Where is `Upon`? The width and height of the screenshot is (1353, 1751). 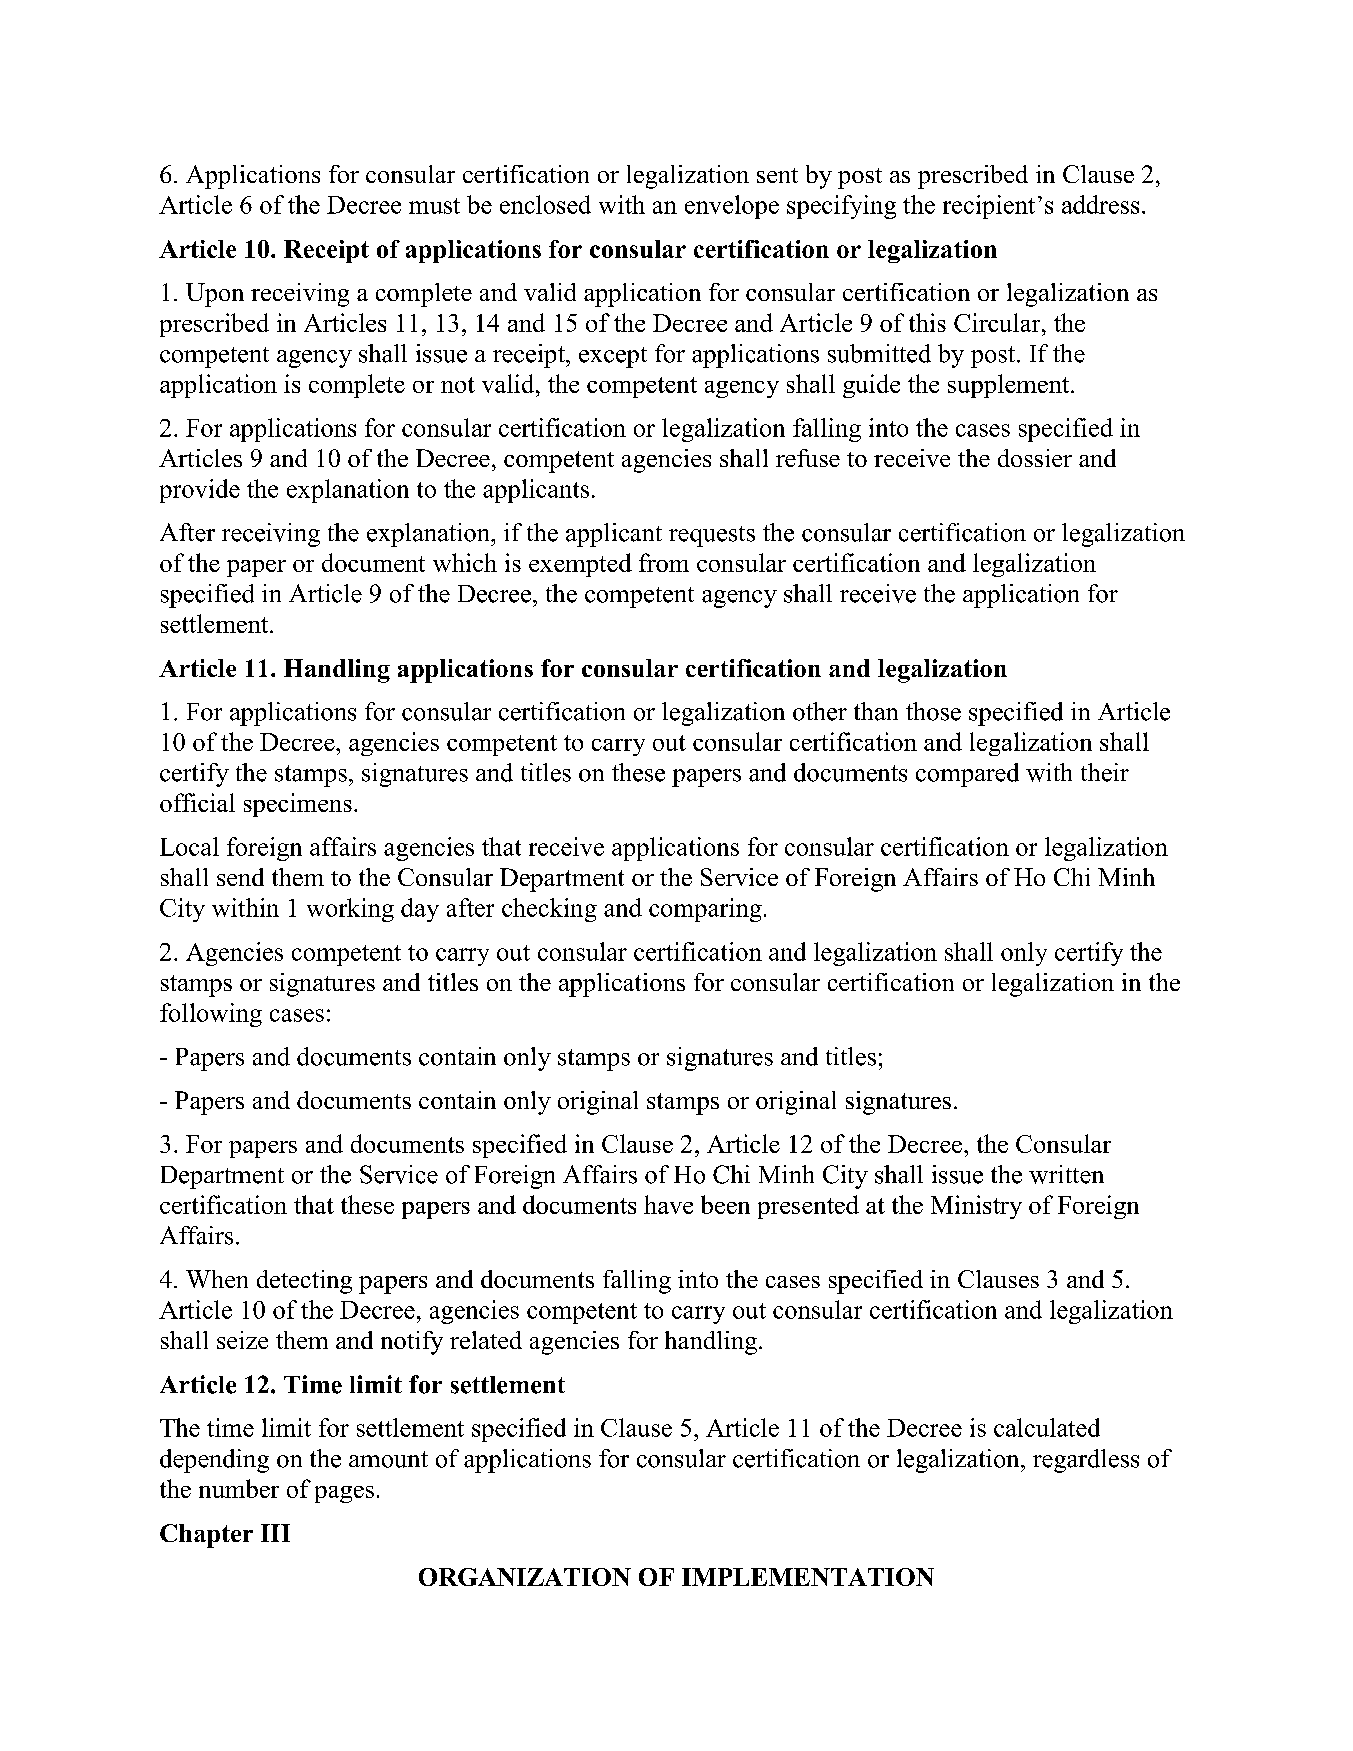
Upon is located at coordinates (215, 295).
